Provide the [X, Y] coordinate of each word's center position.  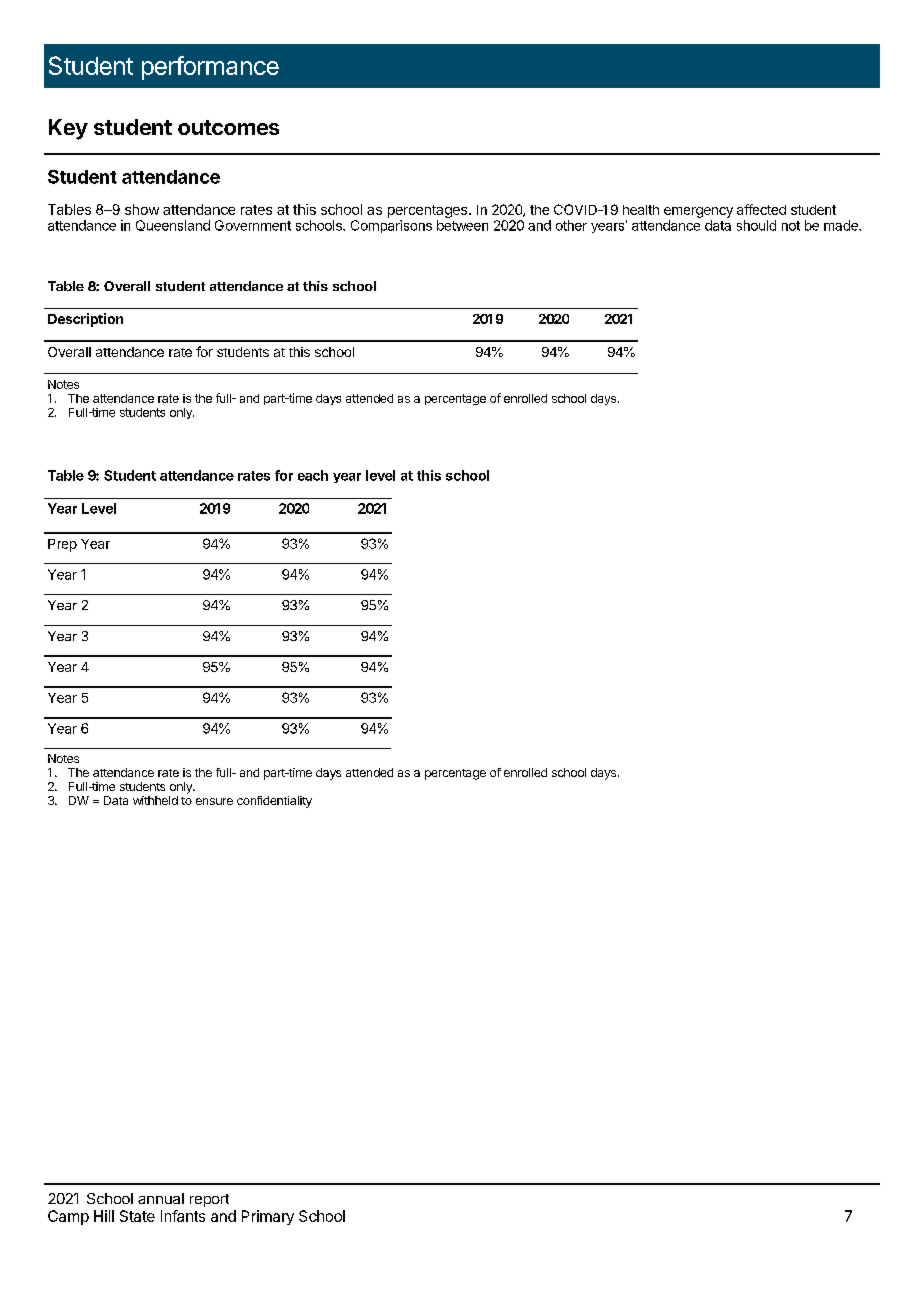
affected [761, 209]
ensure [214, 801]
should [756, 225]
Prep [62, 545]
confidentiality [274, 802]
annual [161, 1198]
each [313, 475]
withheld [155, 800]
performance [210, 68]
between [462, 225]
